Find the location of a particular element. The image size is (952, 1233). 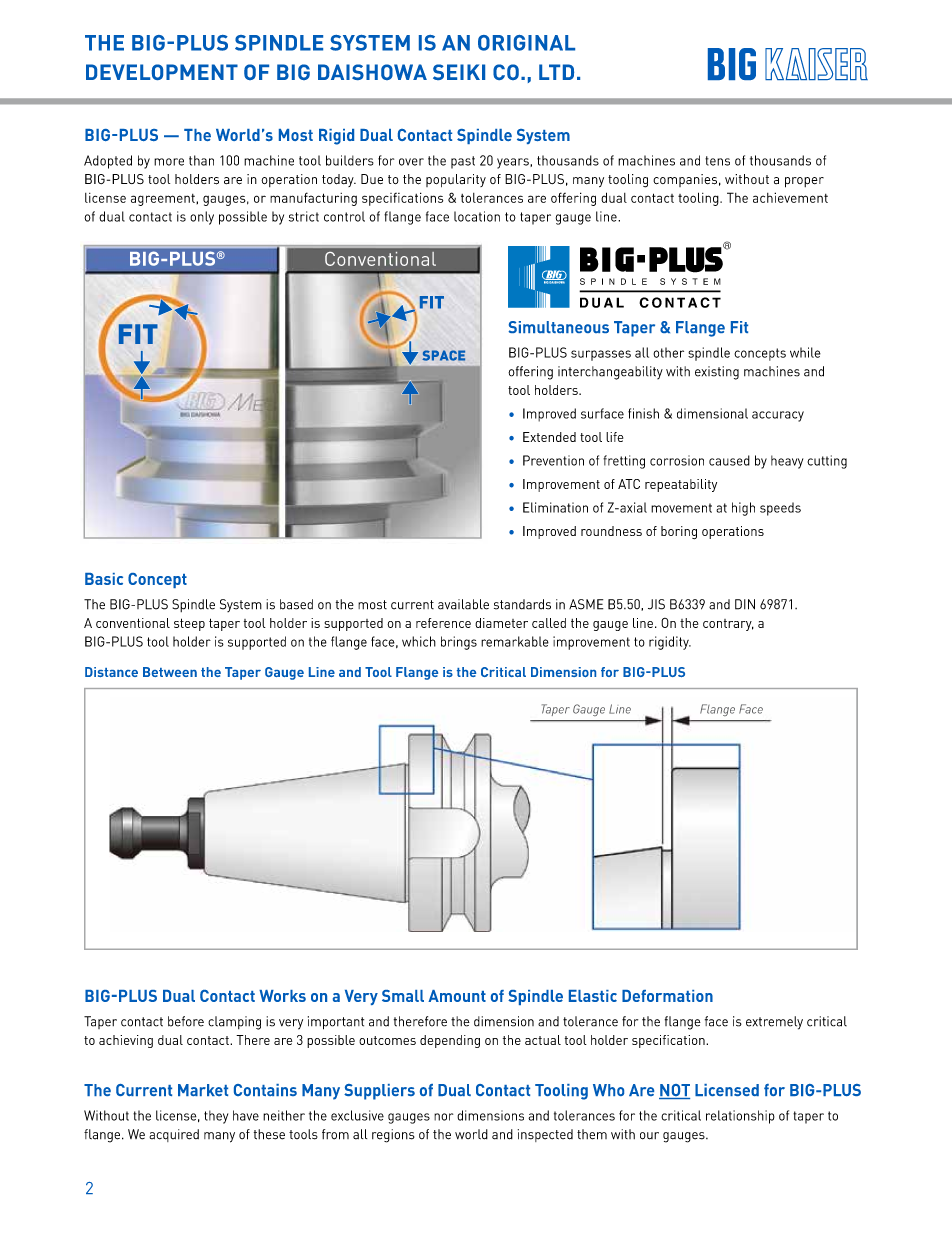

DEVELOPMENT is located at coordinates (162, 72).
